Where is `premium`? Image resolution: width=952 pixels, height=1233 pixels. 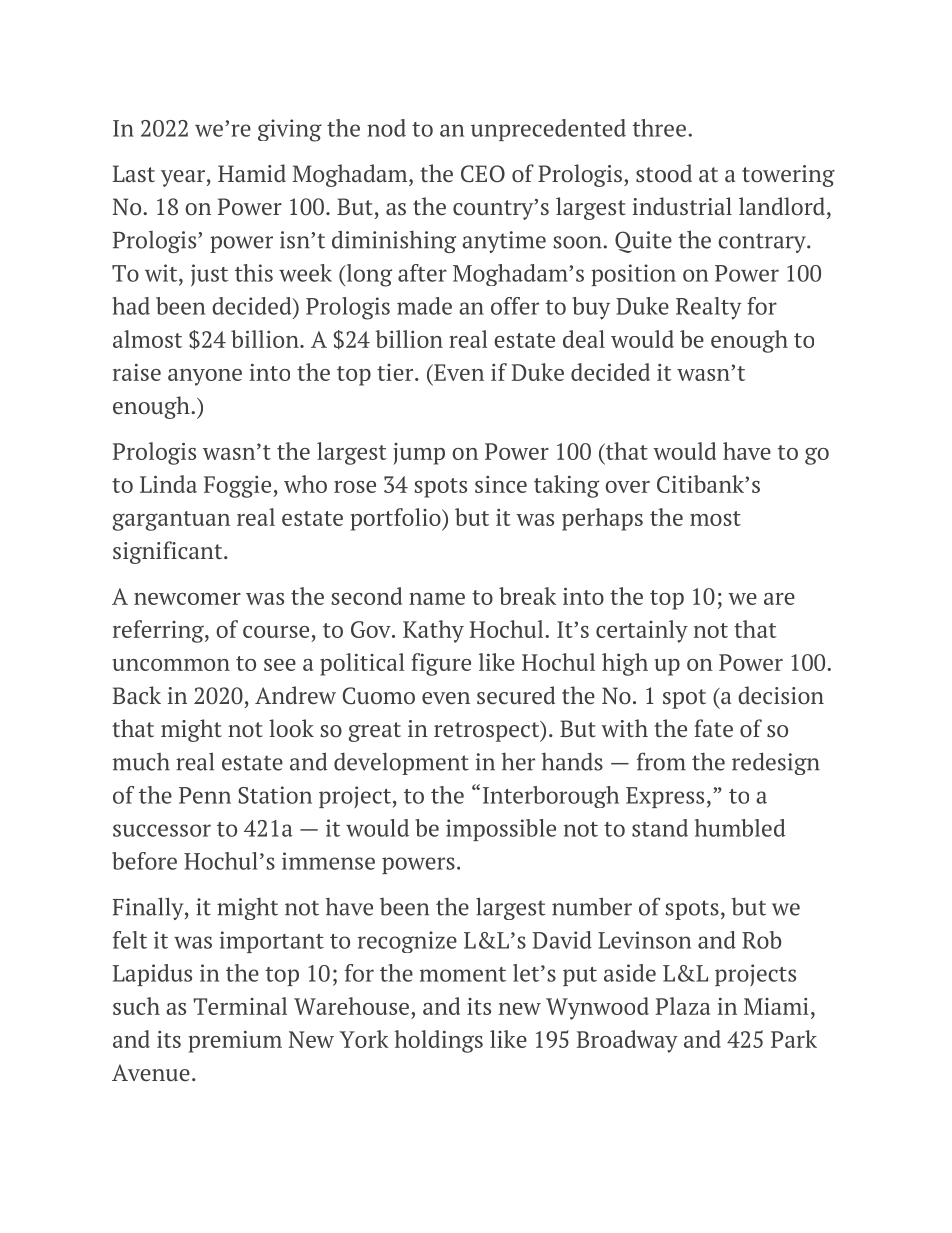 premium is located at coordinates (235, 1042).
